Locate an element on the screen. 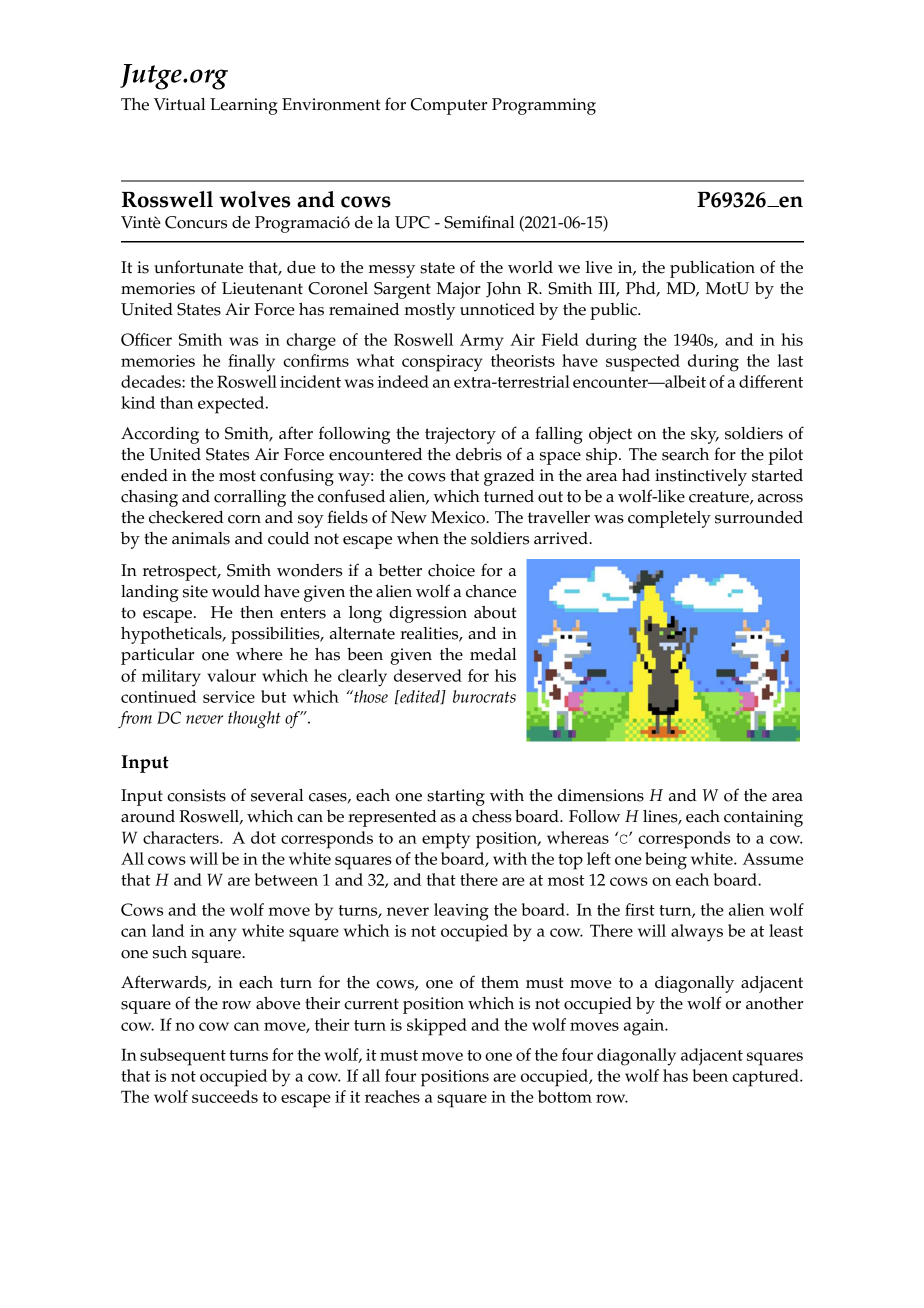 The height and width of the screenshot is (1308, 924). skipped is located at coordinates (437, 1027).
